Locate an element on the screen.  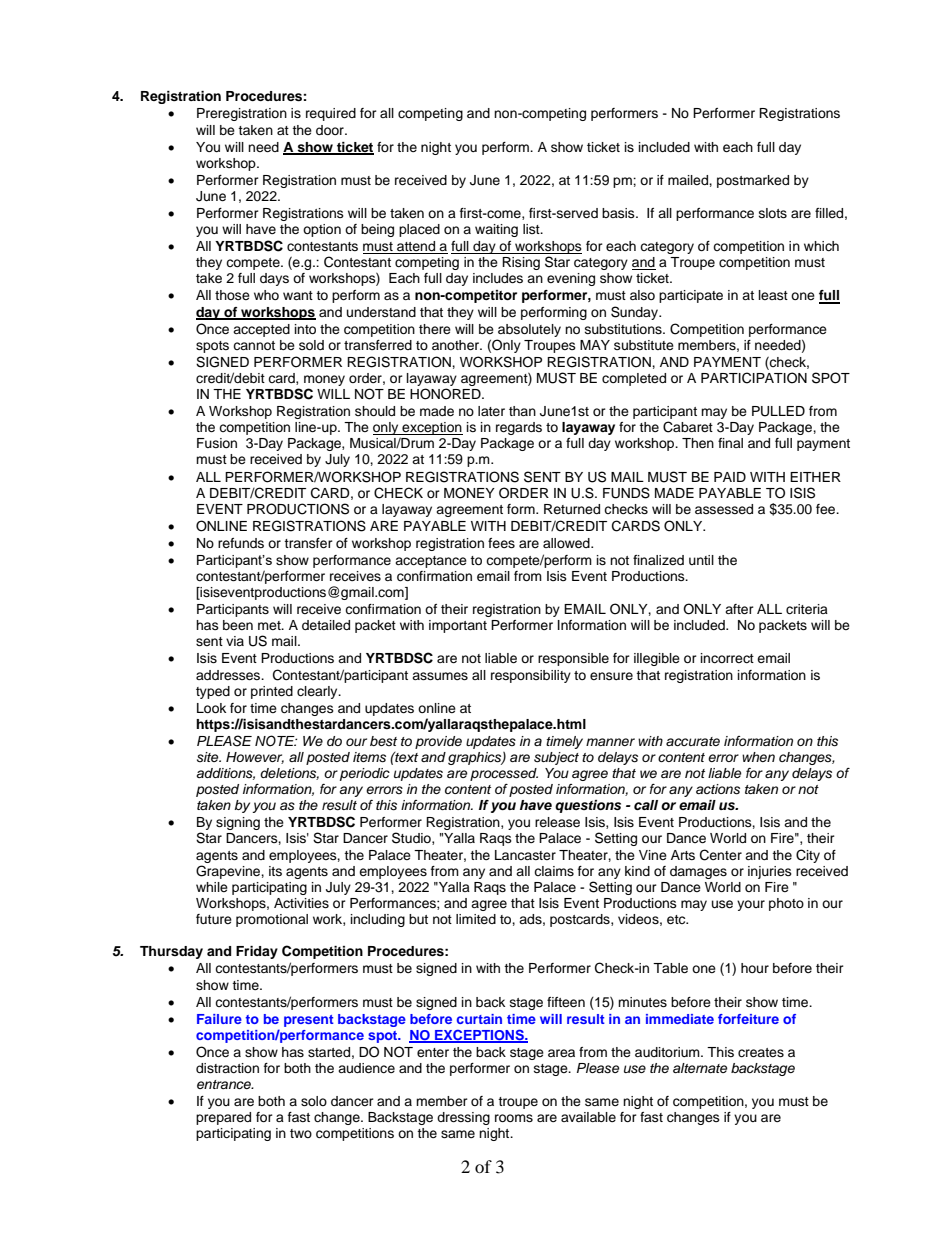
prepared is located at coordinates (223, 1118).
